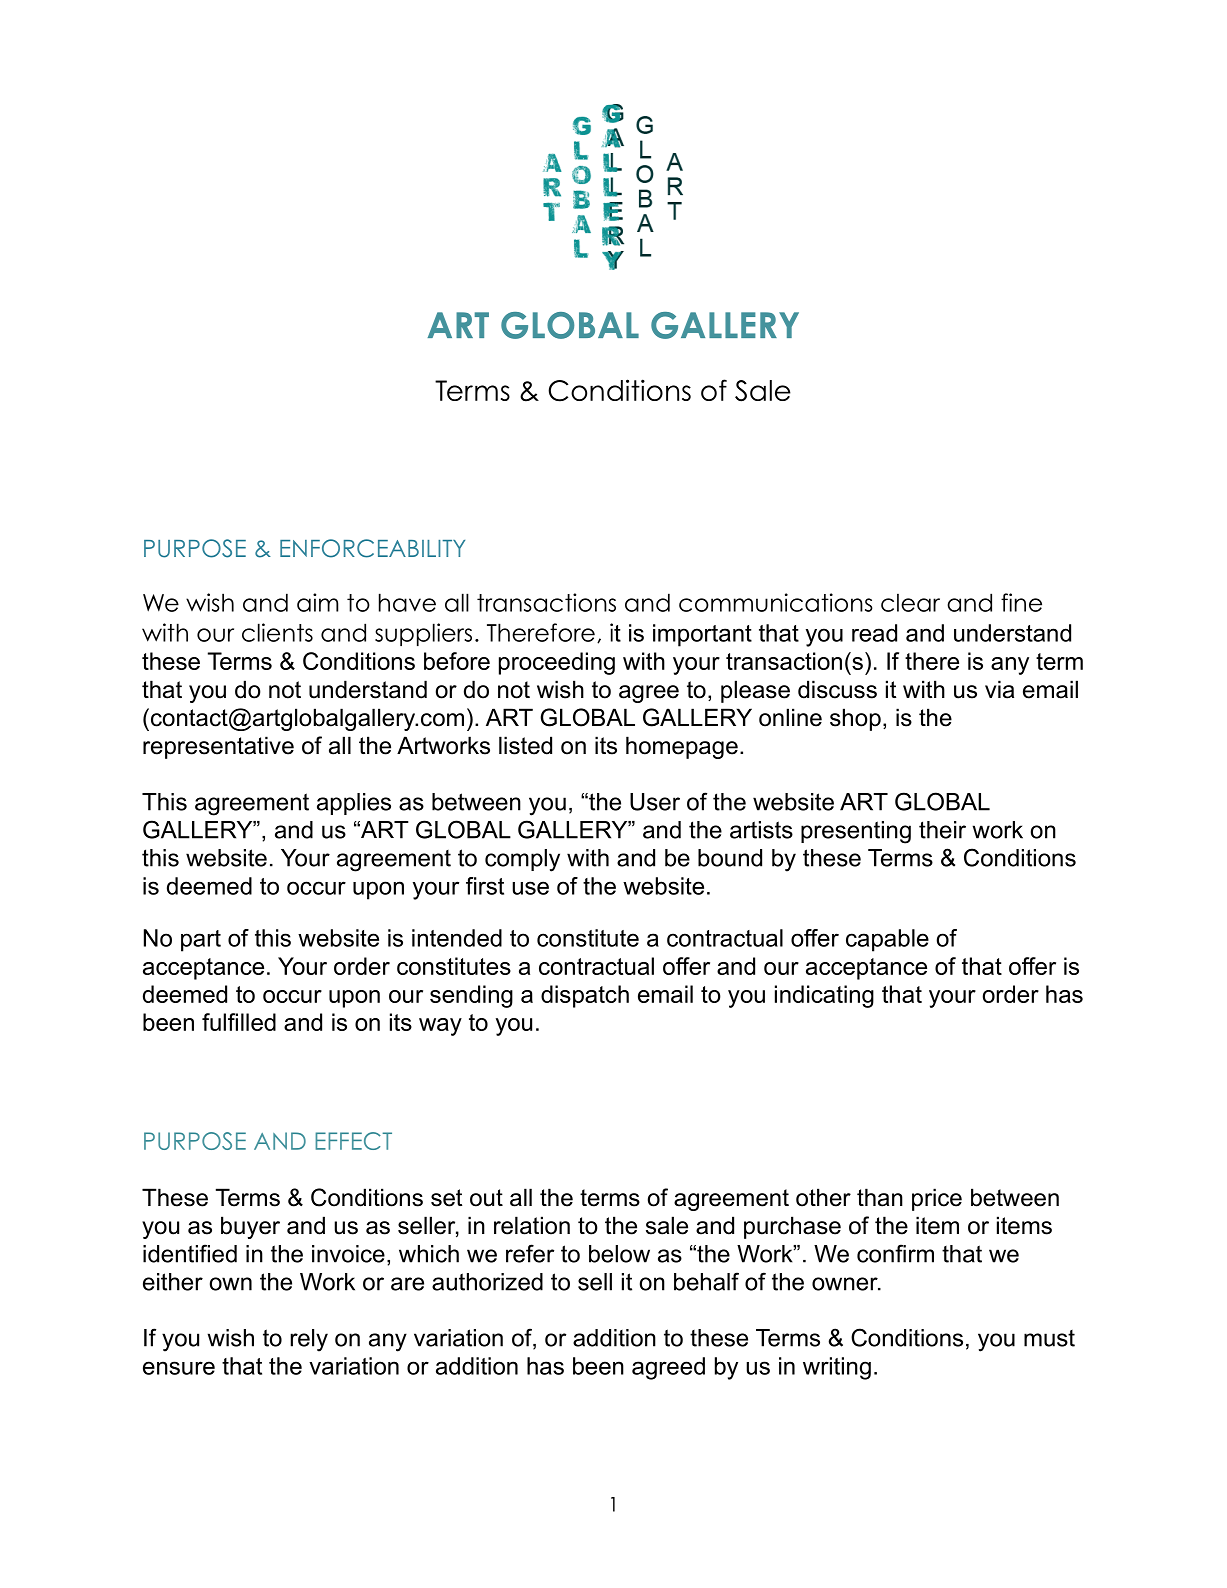 The height and width of the document is (1588, 1227). What do you see at coordinates (824, 996) in the document?
I see `indicating` at bounding box center [824, 996].
